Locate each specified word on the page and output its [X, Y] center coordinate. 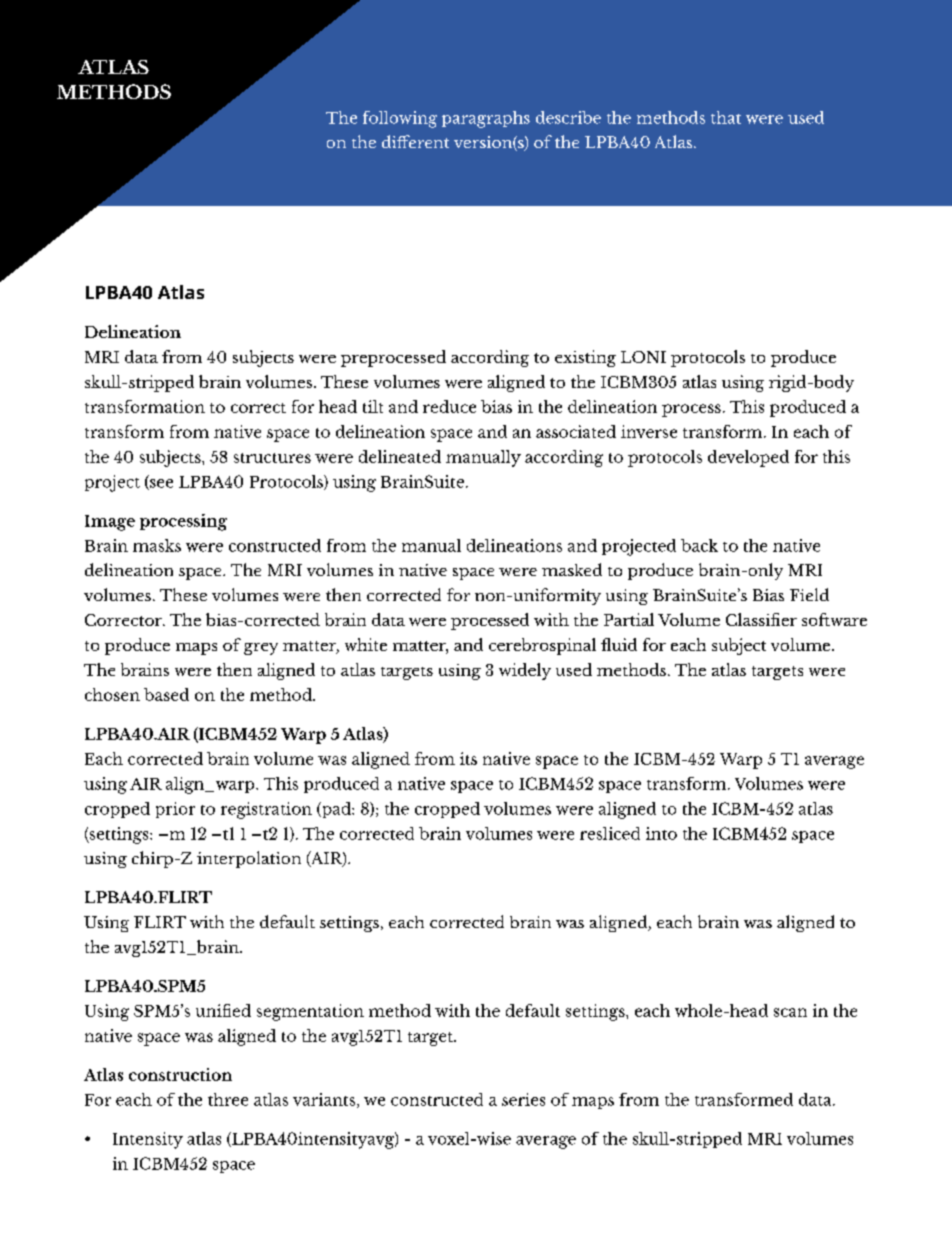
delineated [400, 456]
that [726, 117]
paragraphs [486, 119]
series [523, 1099]
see [160, 484]
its [468, 758]
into [661, 833]
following [400, 119]
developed [748, 458]
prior [175, 810]
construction [180, 1074]
